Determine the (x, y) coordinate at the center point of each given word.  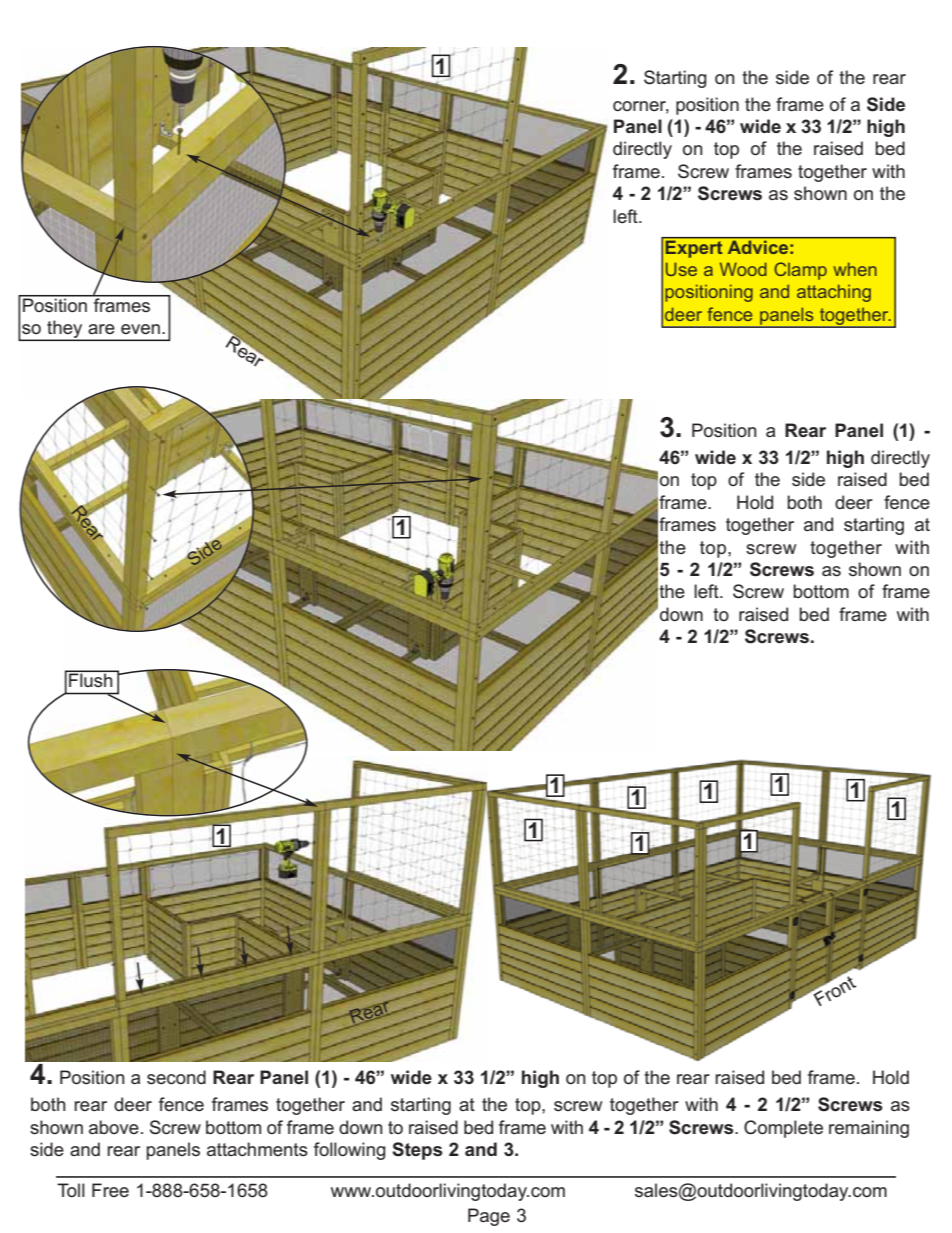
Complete (783, 1129)
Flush (91, 679)
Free (110, 1190)
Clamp (800, 271)
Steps (417, 1151)
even (140, 329)
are (101, 329)
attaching (834, 293)
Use (681, 269)
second (176, 1077)
